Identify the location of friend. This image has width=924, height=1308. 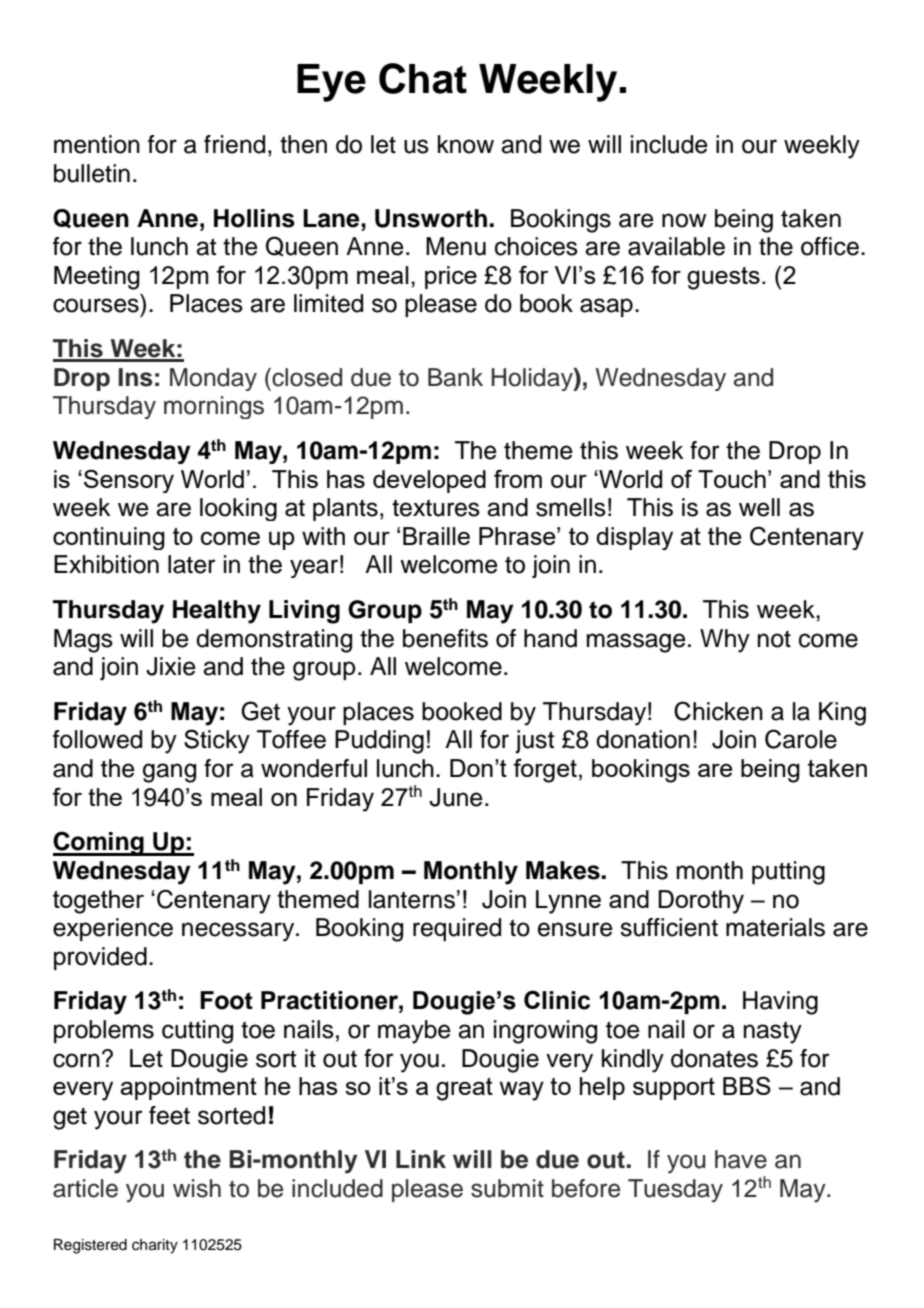
(234, 144).
